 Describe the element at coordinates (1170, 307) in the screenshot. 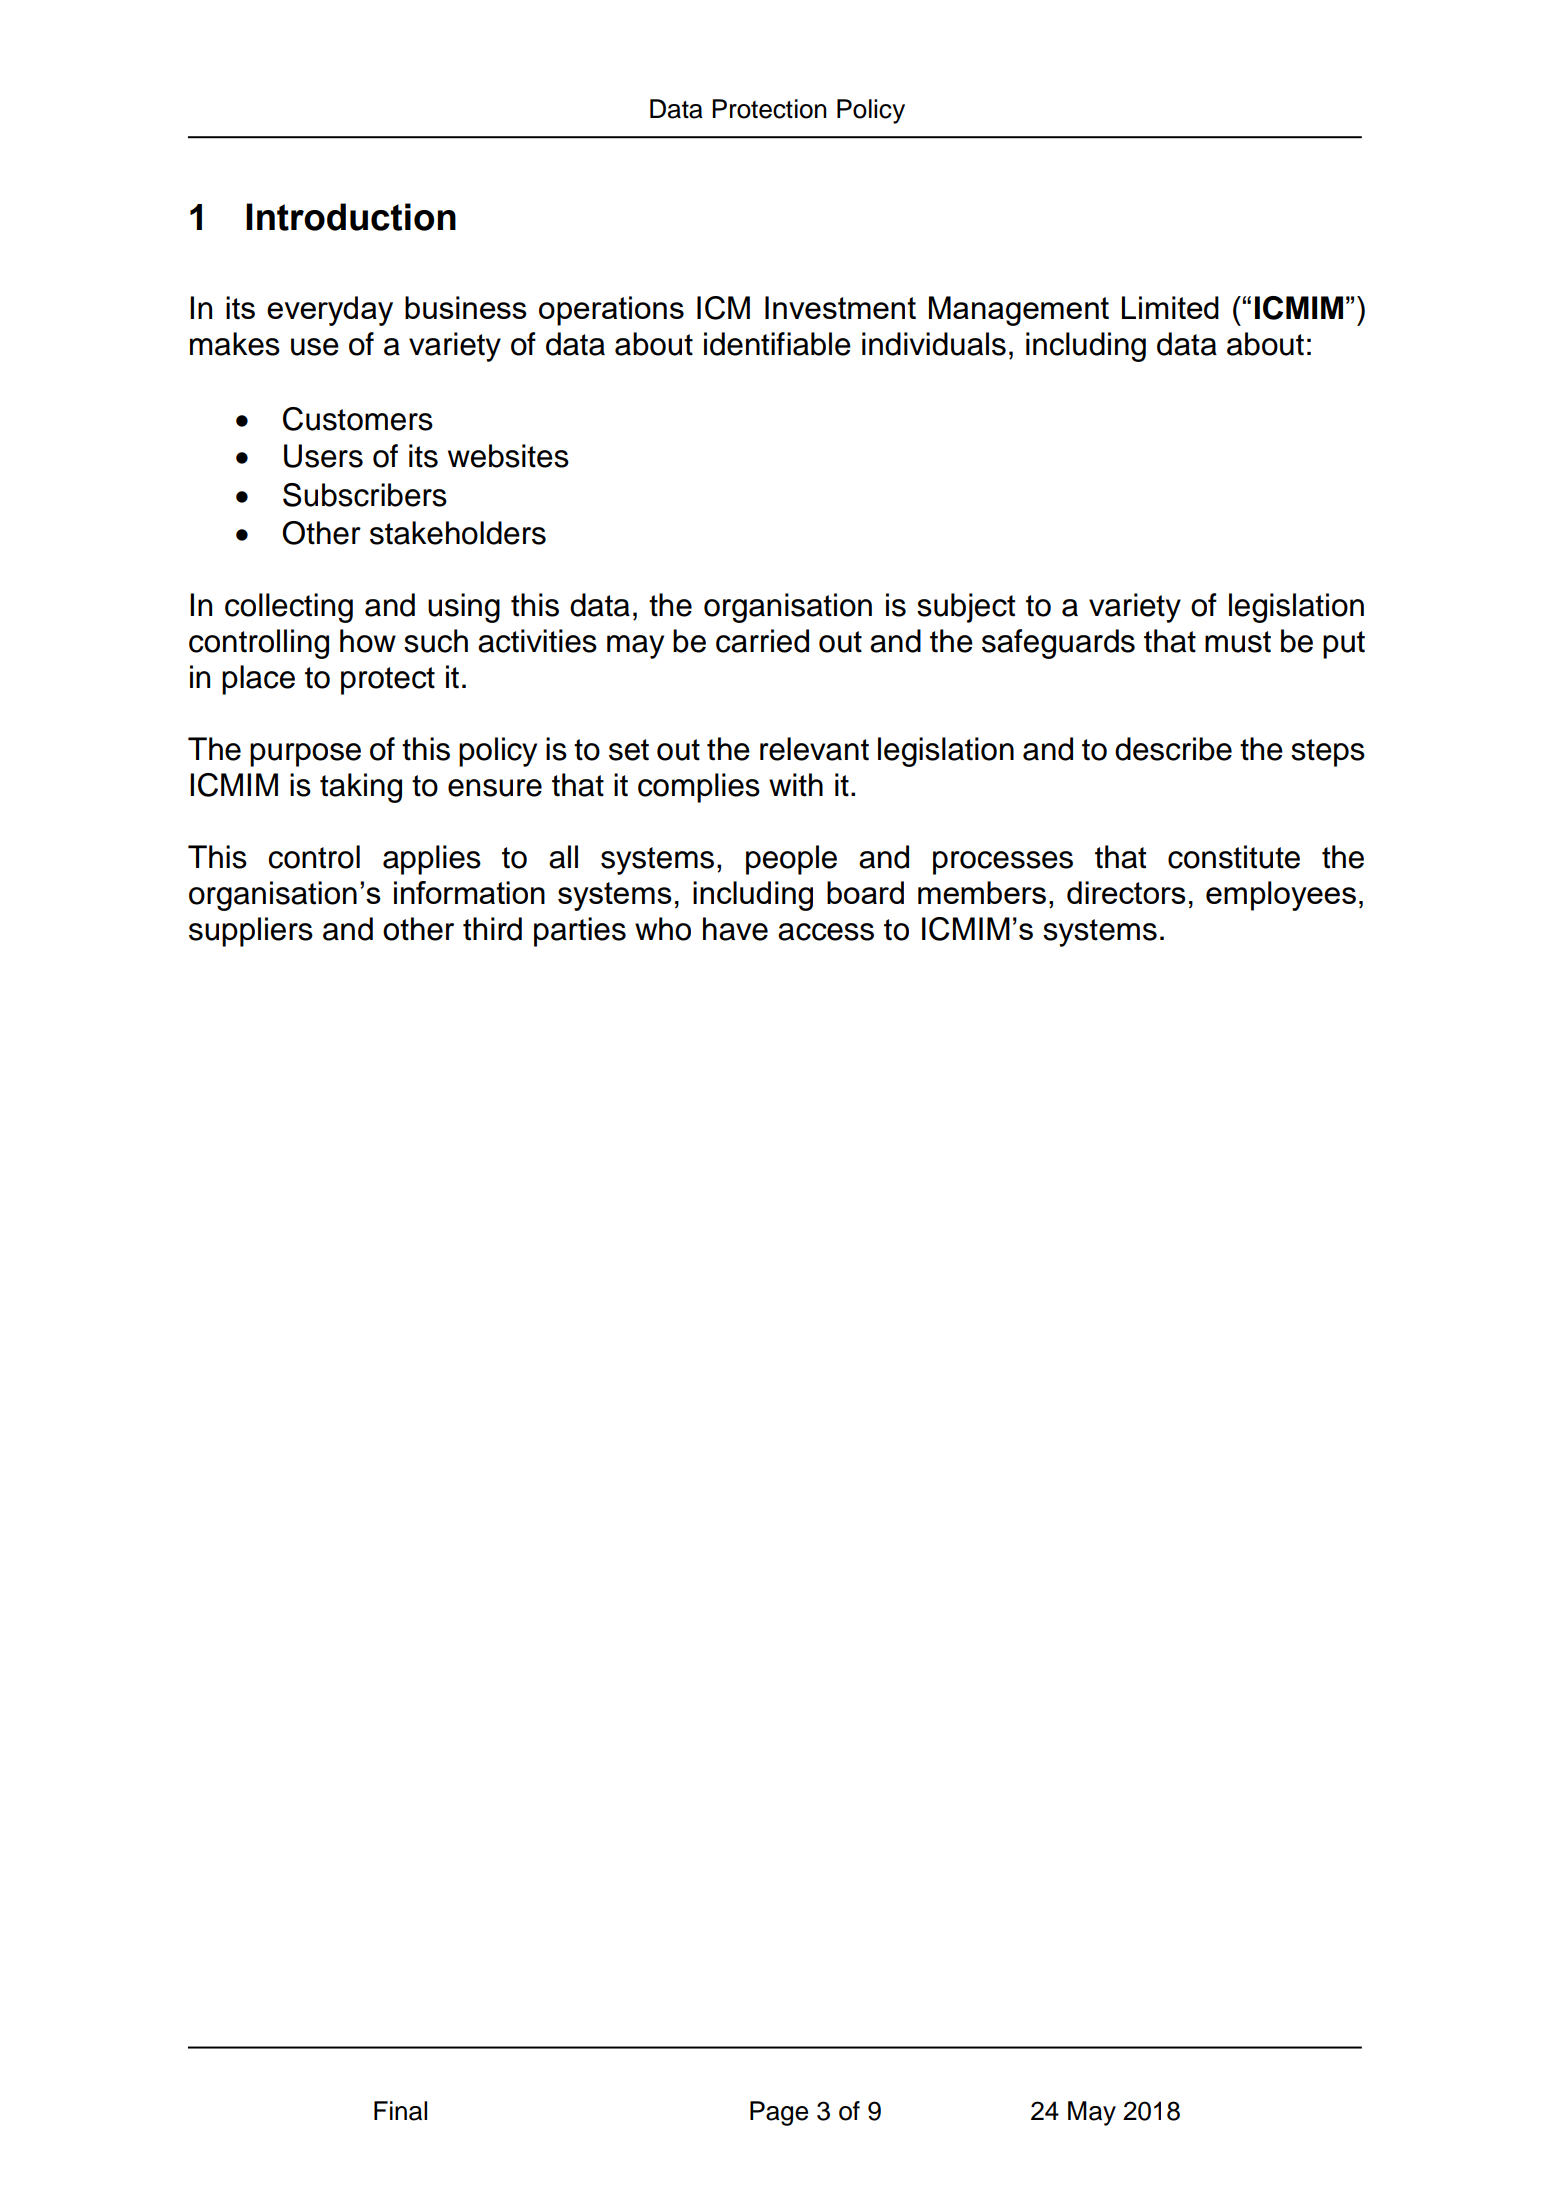

I see `Limited` at that location.
